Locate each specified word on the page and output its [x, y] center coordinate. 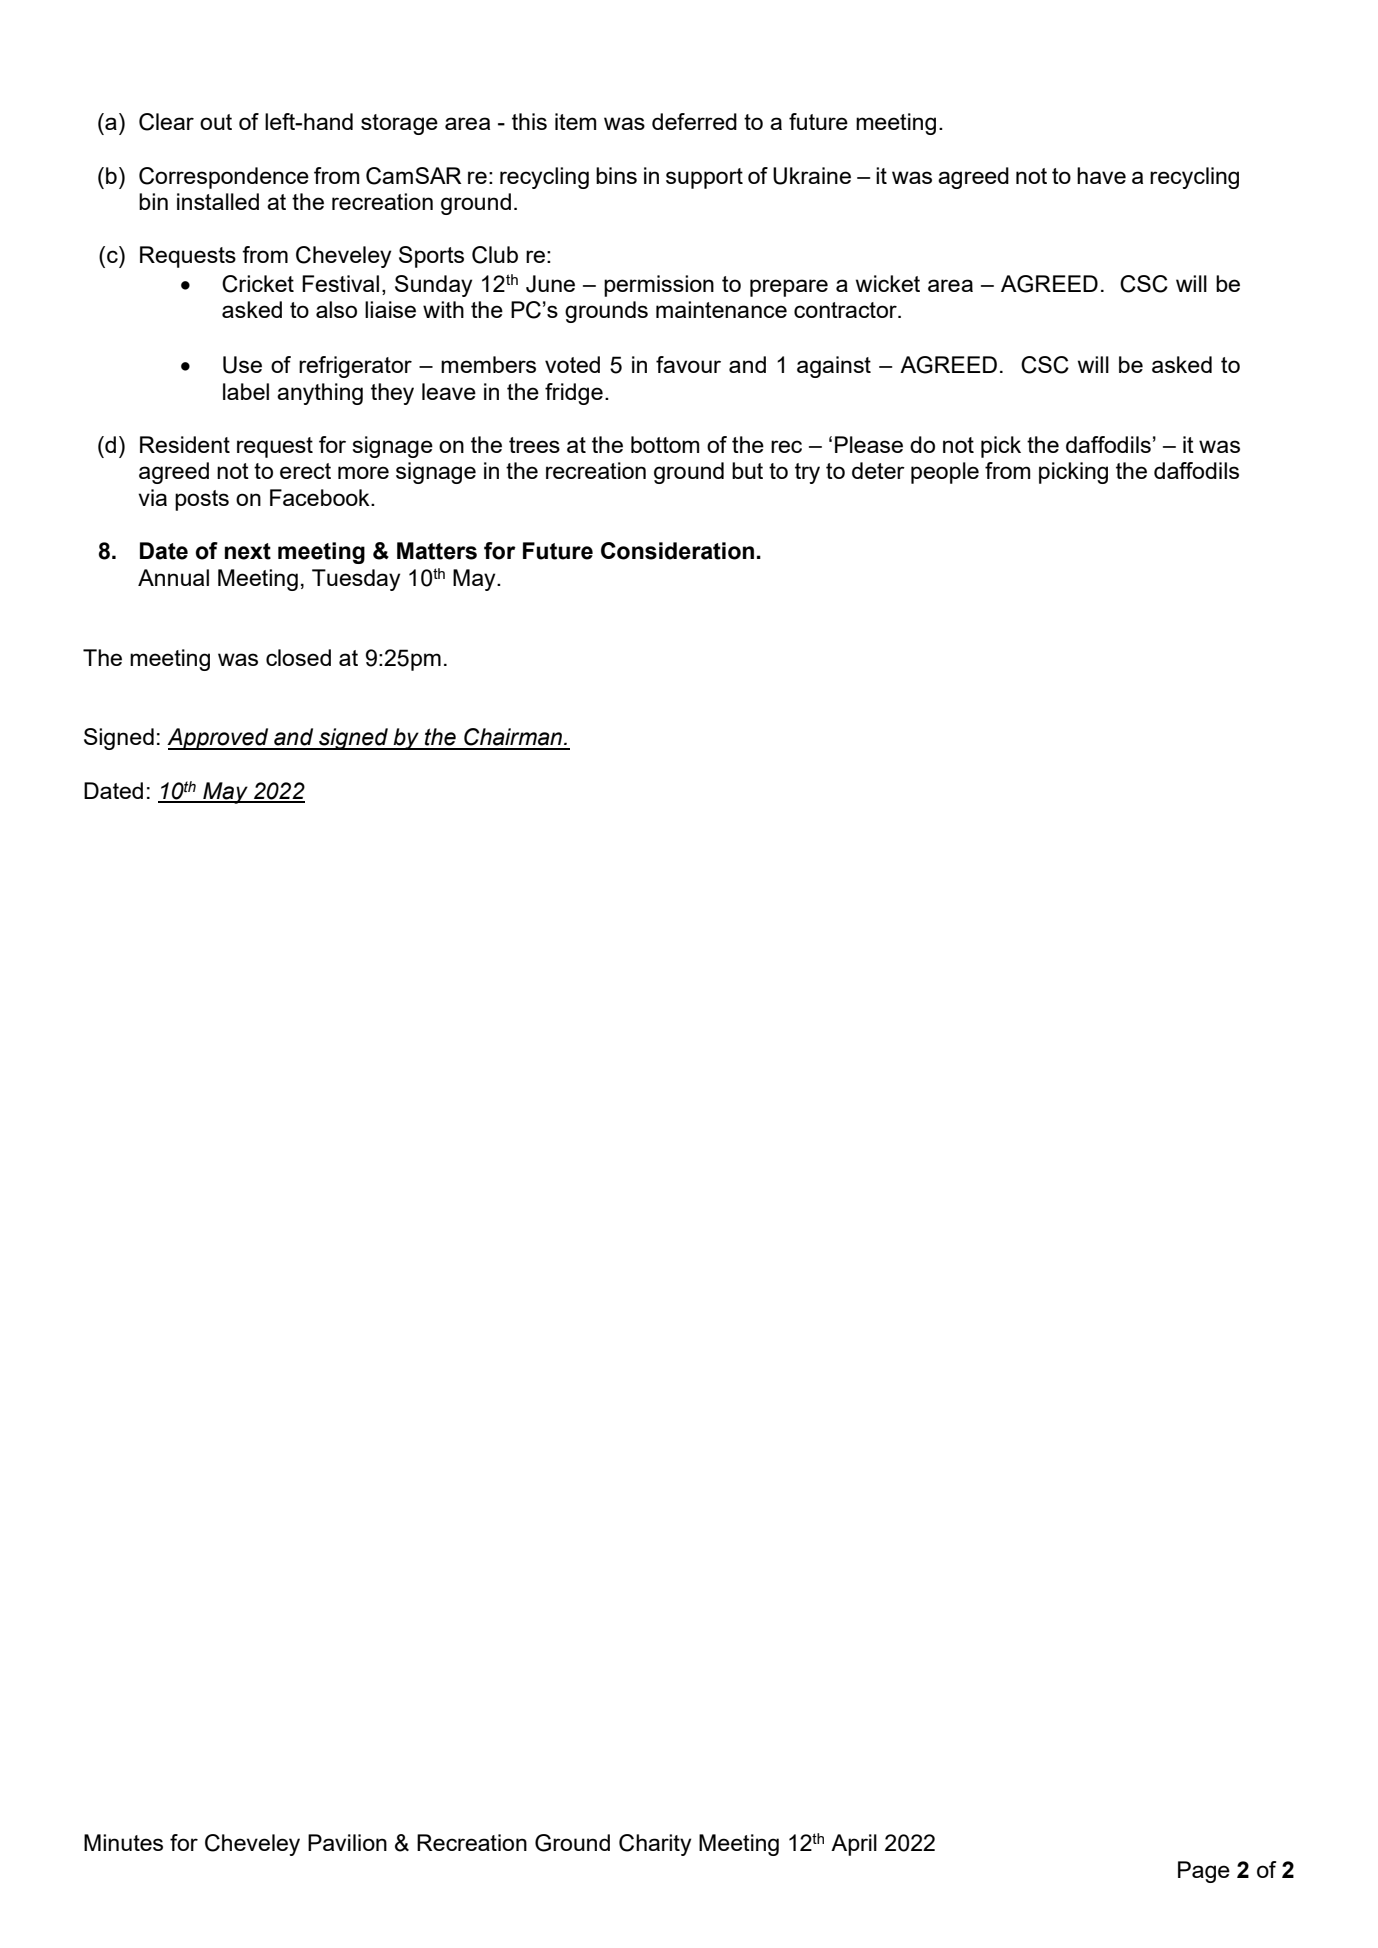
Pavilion [347, 1842]
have [1101, 175]
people [945, 473]
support [704, 178]
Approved [219, 739]
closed [298, 657]
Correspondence [224, 178]
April [854, 1845]
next [248, 551]
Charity [655, 1845]
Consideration [677, 551]
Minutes [123, 1842]
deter [878, 470]
